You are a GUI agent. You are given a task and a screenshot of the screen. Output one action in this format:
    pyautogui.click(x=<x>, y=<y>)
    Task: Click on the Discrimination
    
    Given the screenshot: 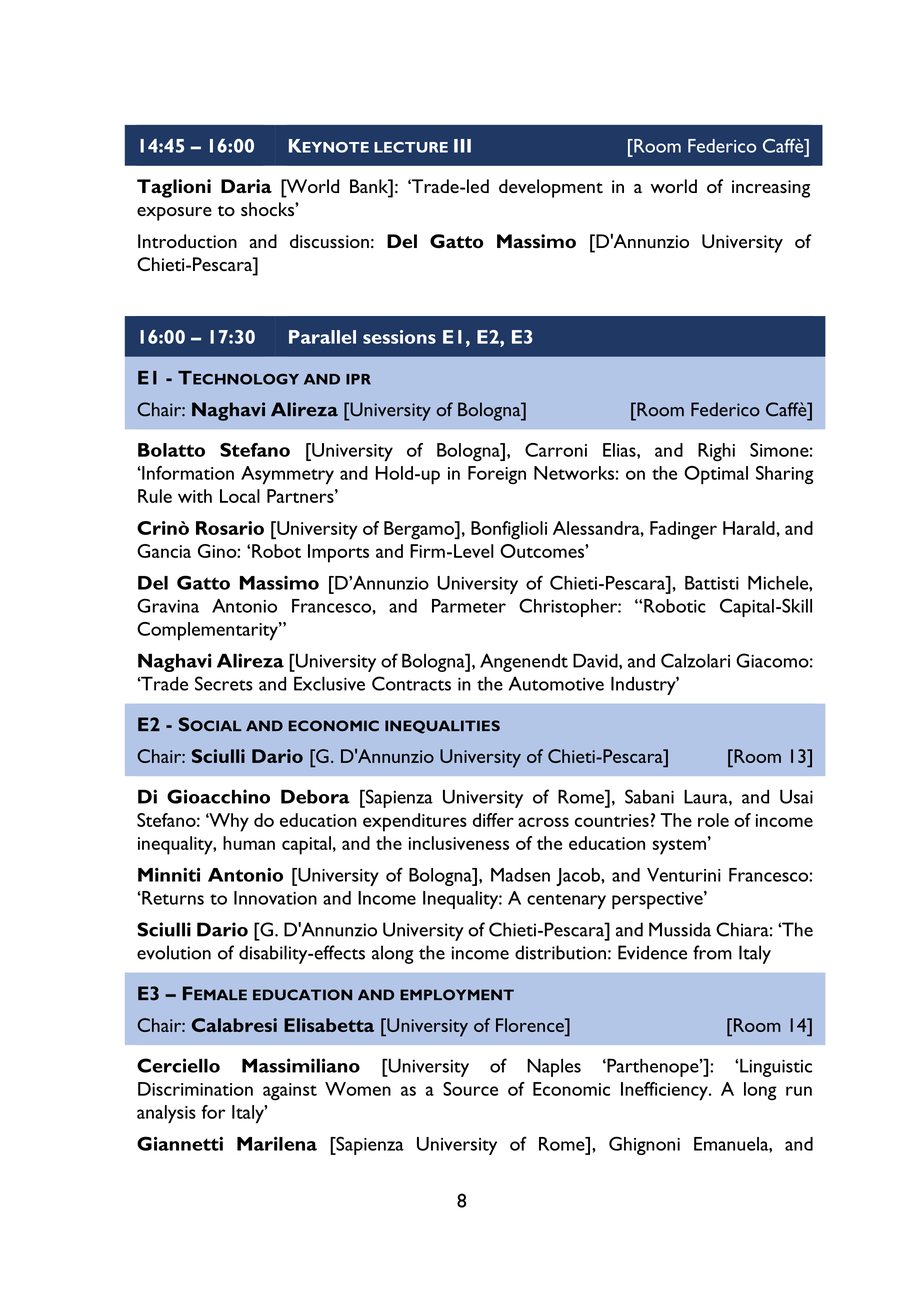 What is the action you would take?
    pyautogui.click(x=195, y=1089)
